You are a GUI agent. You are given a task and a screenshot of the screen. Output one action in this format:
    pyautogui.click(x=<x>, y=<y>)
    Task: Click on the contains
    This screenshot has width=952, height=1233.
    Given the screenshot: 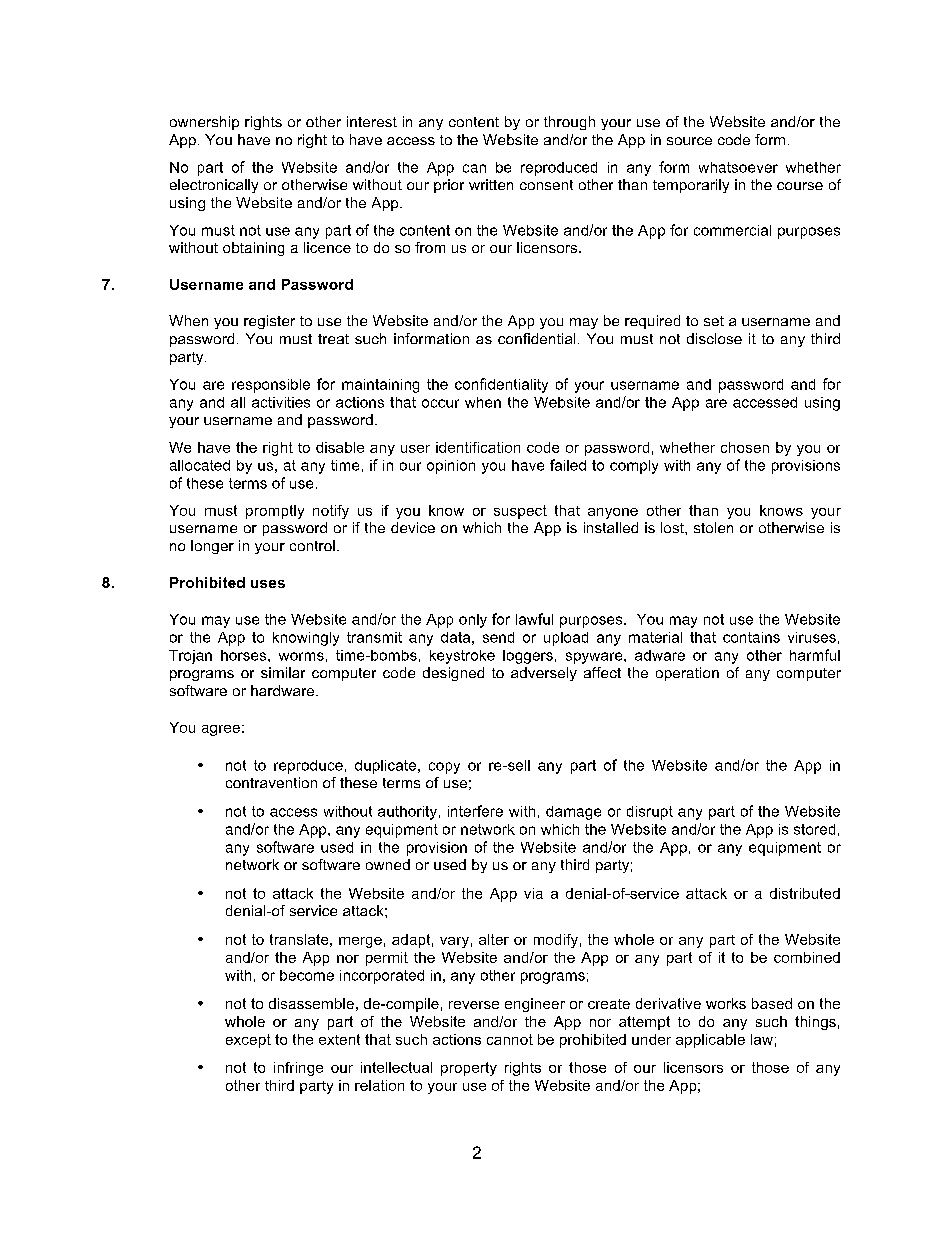 What is the action you would take?
    pyautogui.click(x=751, y=637)
